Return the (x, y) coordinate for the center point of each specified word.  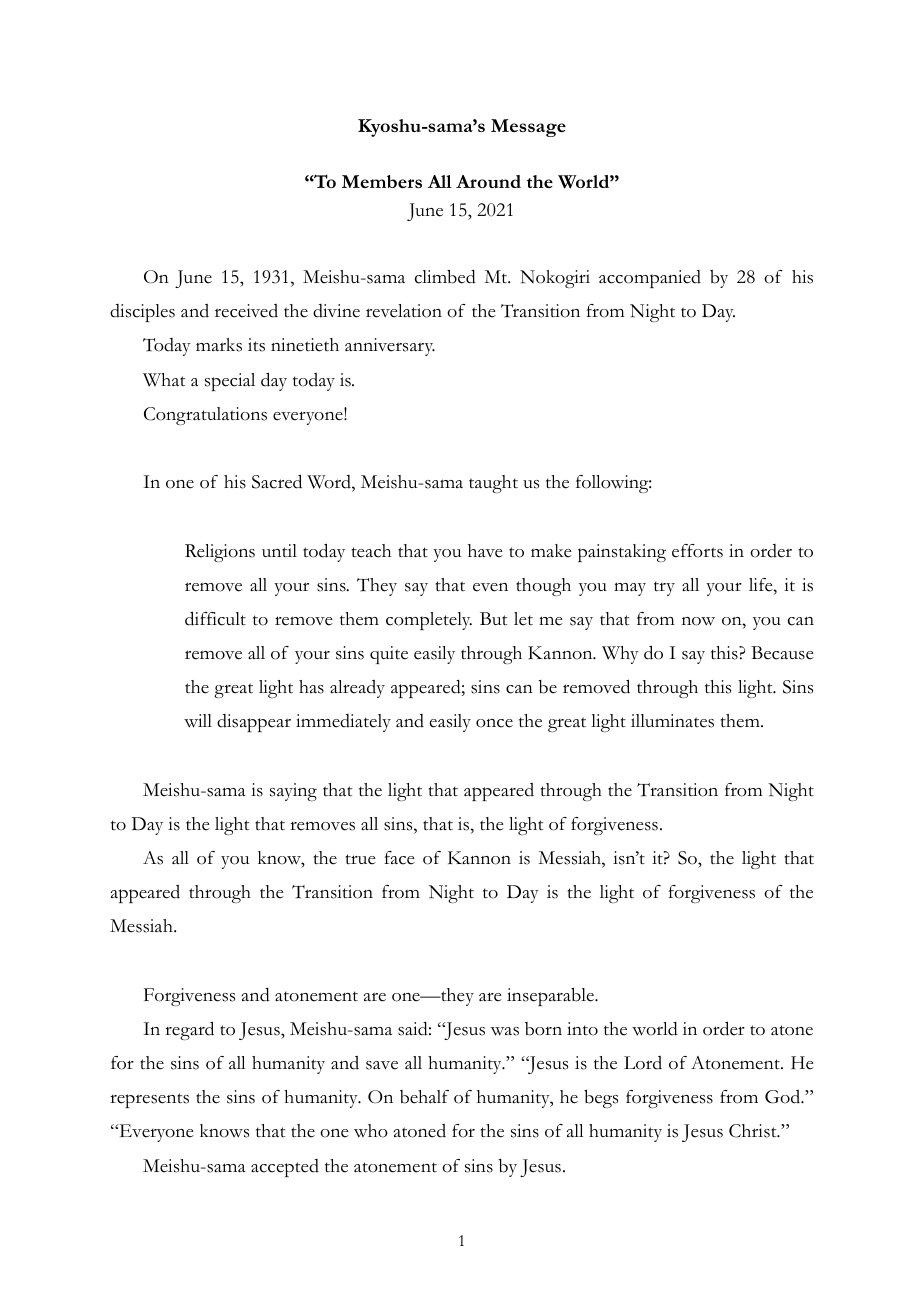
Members (382, 181)
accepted (285, 1168)
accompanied (650, 279)
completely (429, 621)
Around (488, 181)
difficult (215, 618)
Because (782, 653)
